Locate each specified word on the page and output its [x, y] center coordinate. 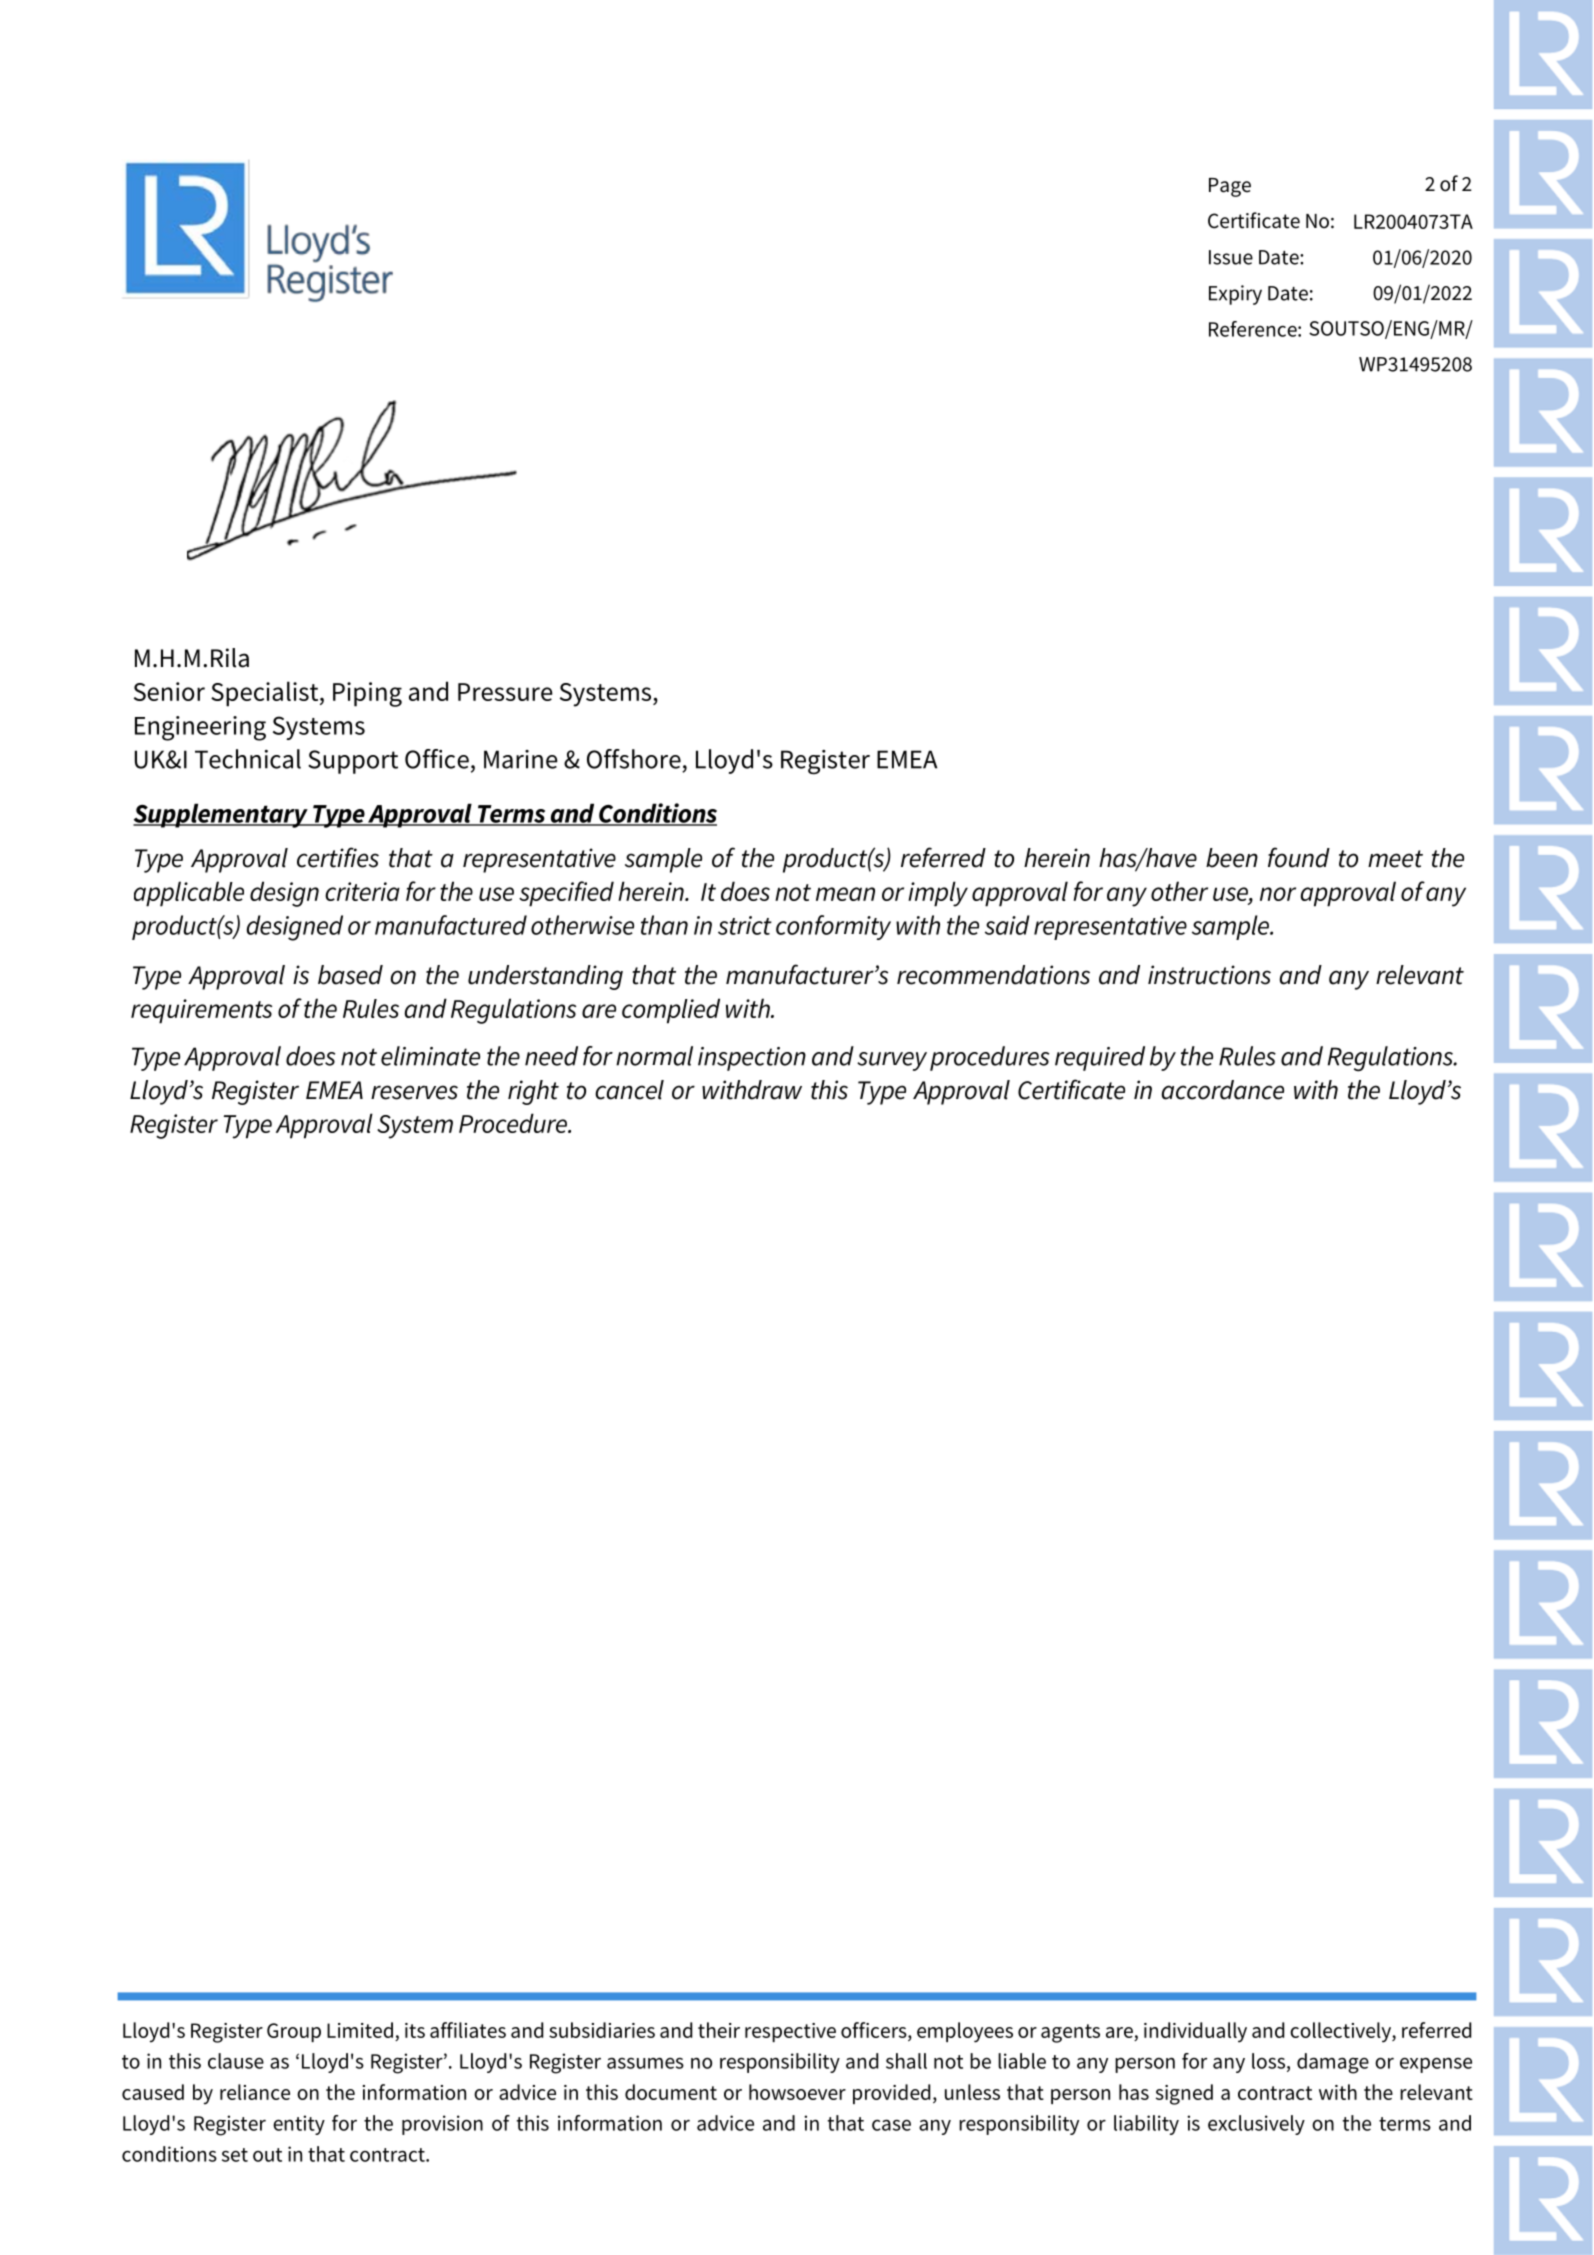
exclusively [1256, 2125]
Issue [1231, 257]
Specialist [266, 694]
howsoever [797, 2092]
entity [299, 2125]
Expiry [1235, 295]
